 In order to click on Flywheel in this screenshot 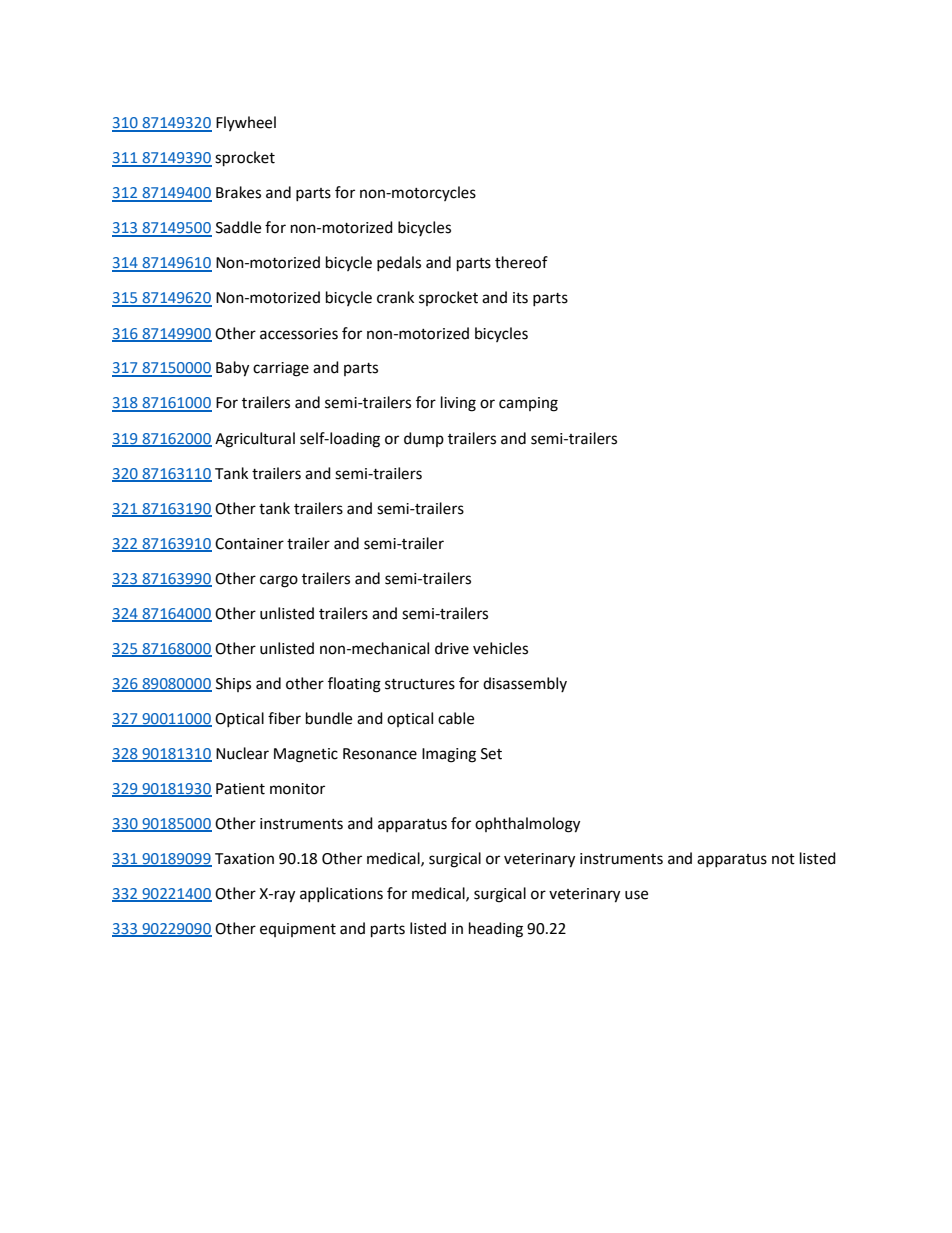, I will do `click(246, 123)`.
